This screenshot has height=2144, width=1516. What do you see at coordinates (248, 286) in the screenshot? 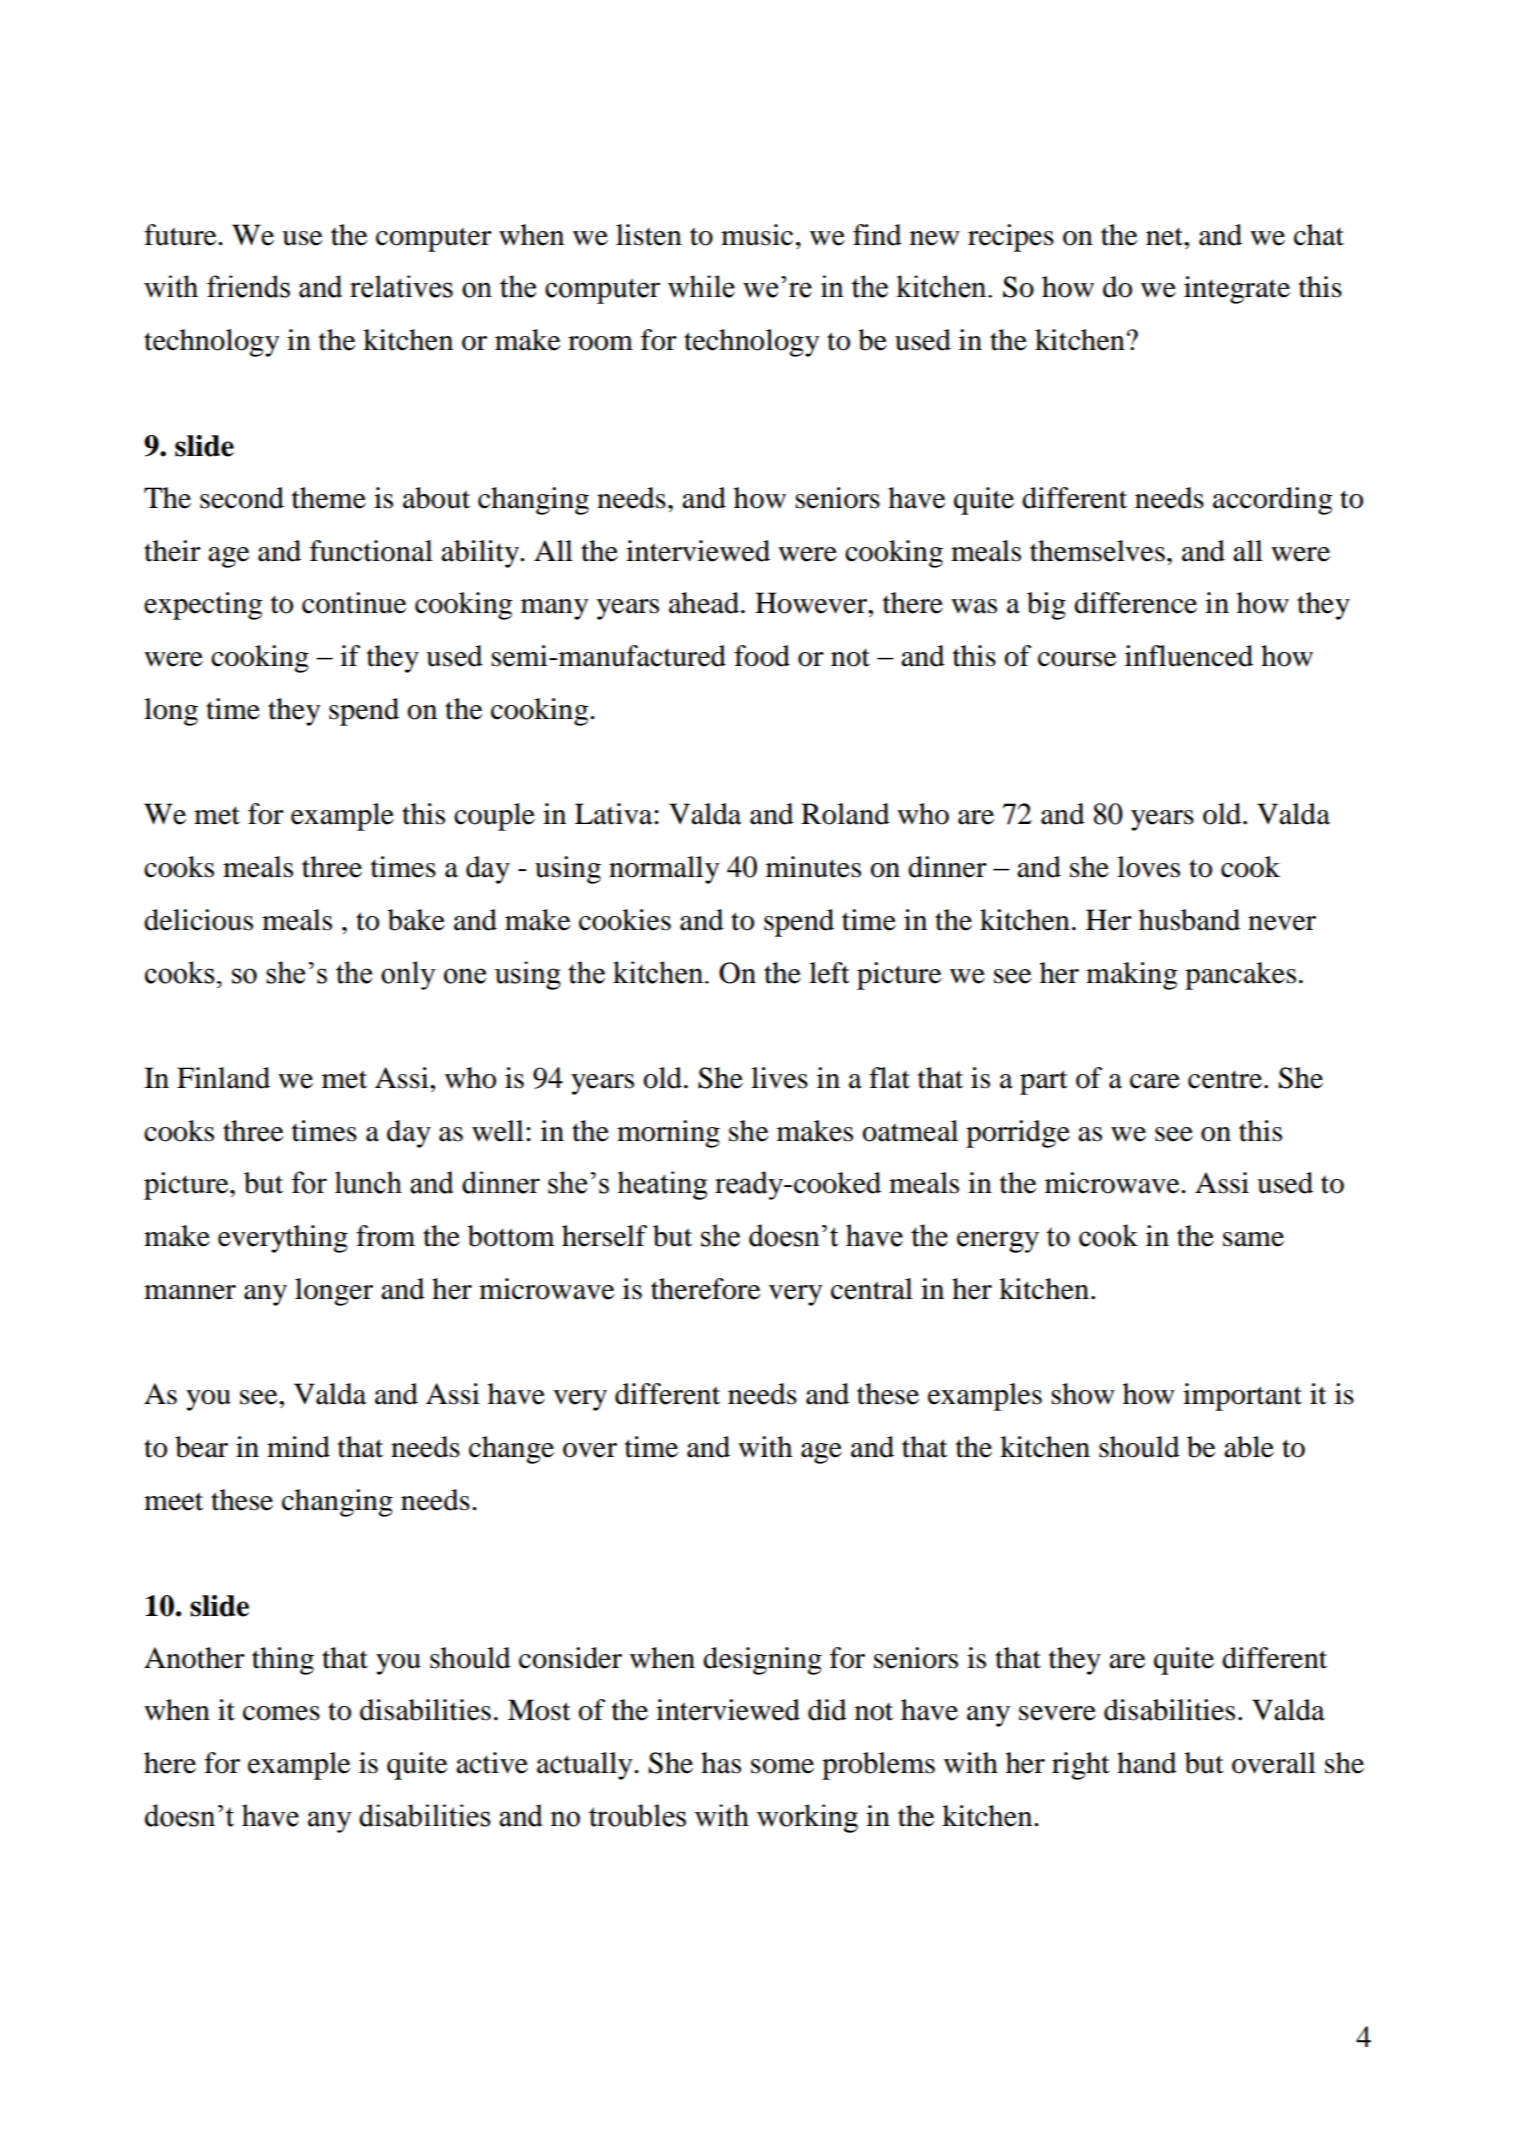
I see `friends` at bounding box center [248, 286].
